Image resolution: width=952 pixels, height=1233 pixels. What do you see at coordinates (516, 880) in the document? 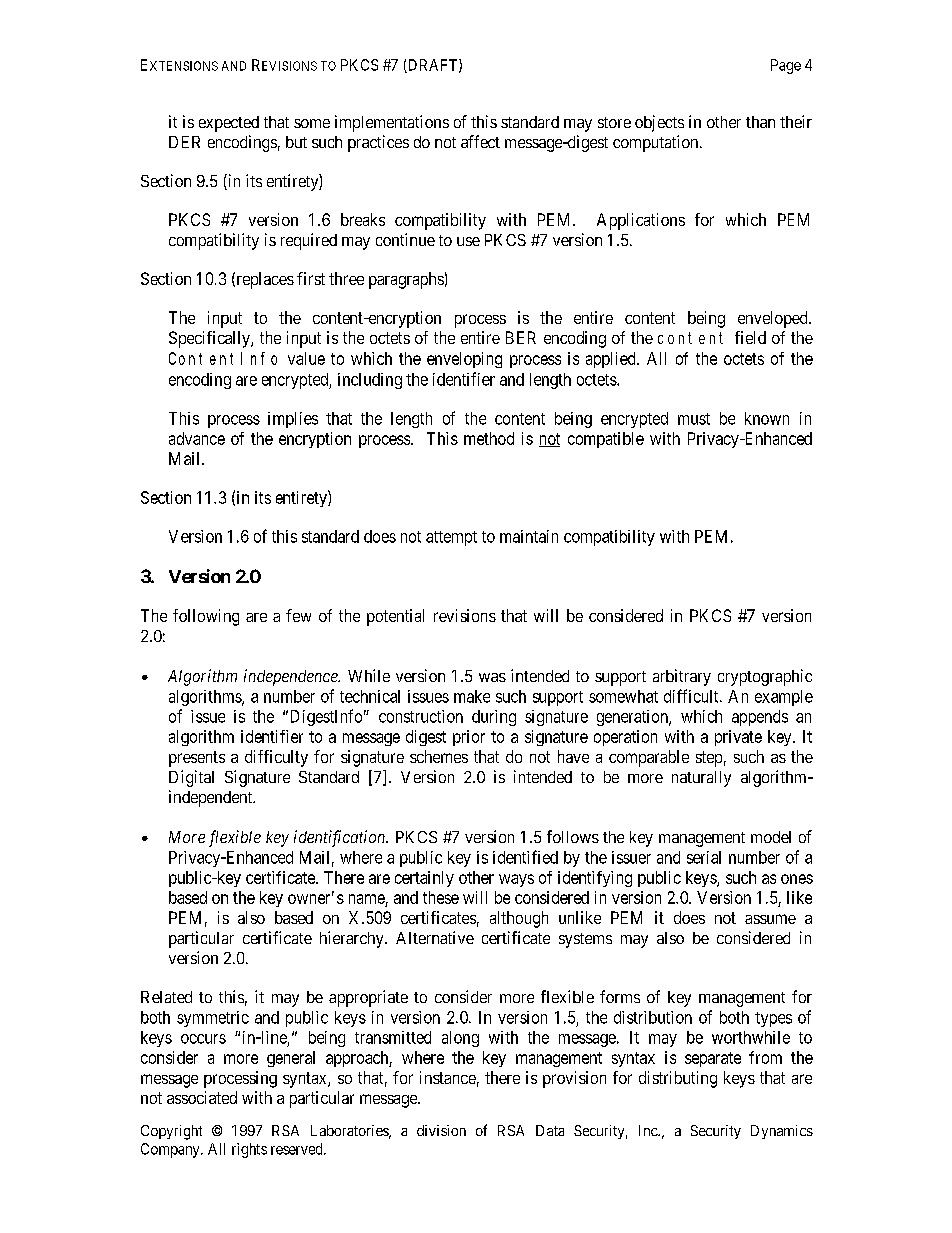
I see `ways` at bounding box center [516, 880].
